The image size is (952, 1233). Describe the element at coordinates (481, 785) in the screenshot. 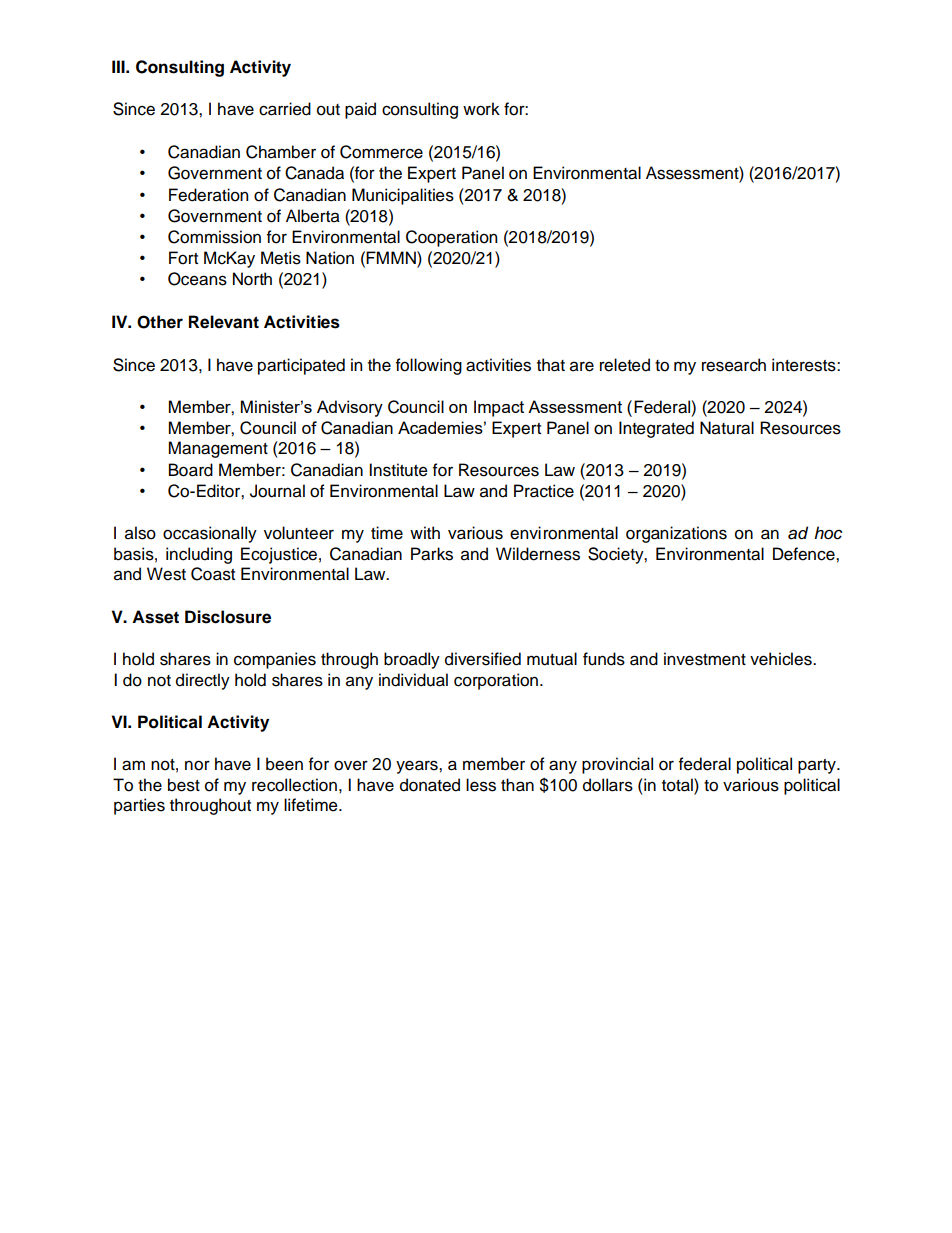

I see `less` at that location.
